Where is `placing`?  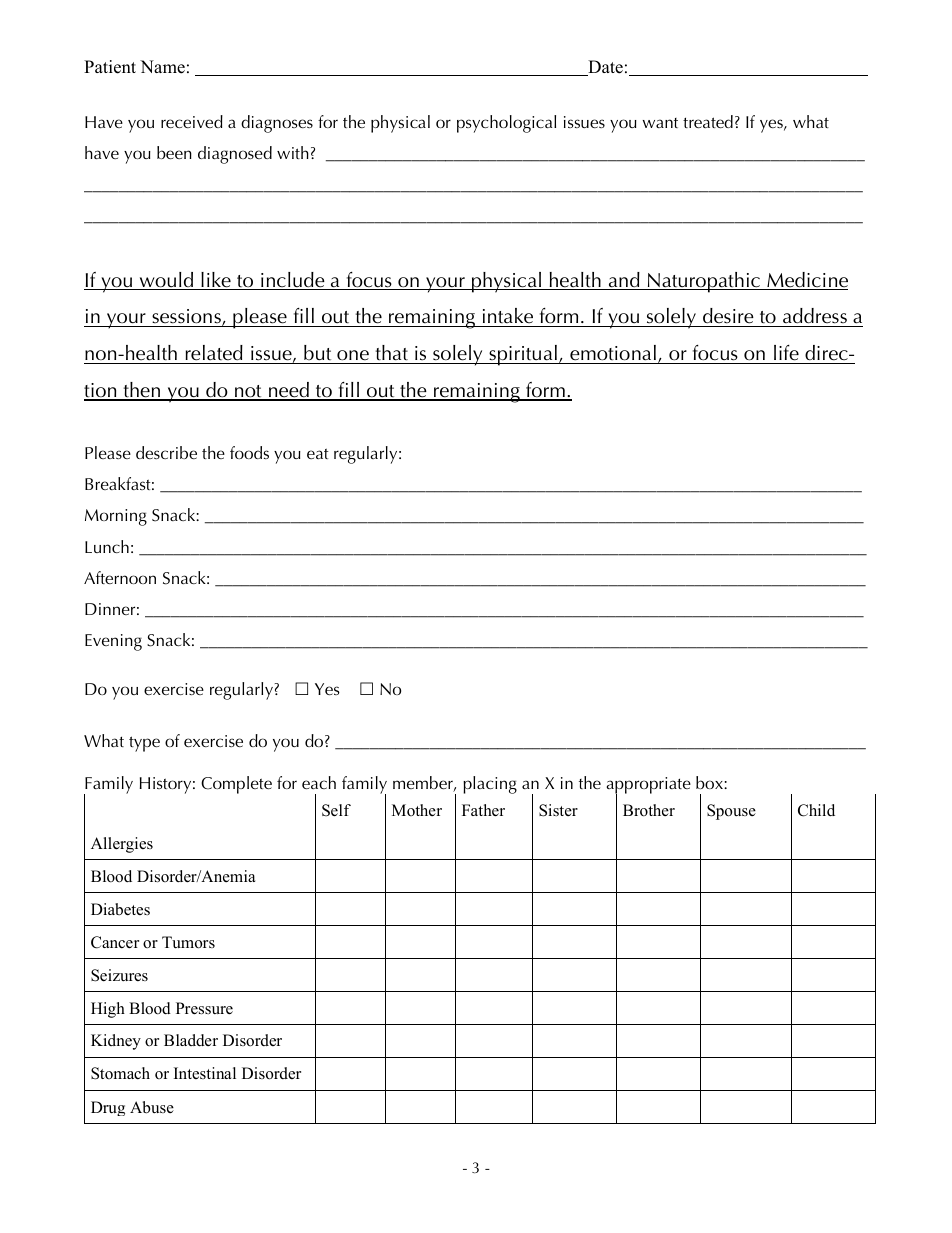 placing is located at coordinates (490, 785).
